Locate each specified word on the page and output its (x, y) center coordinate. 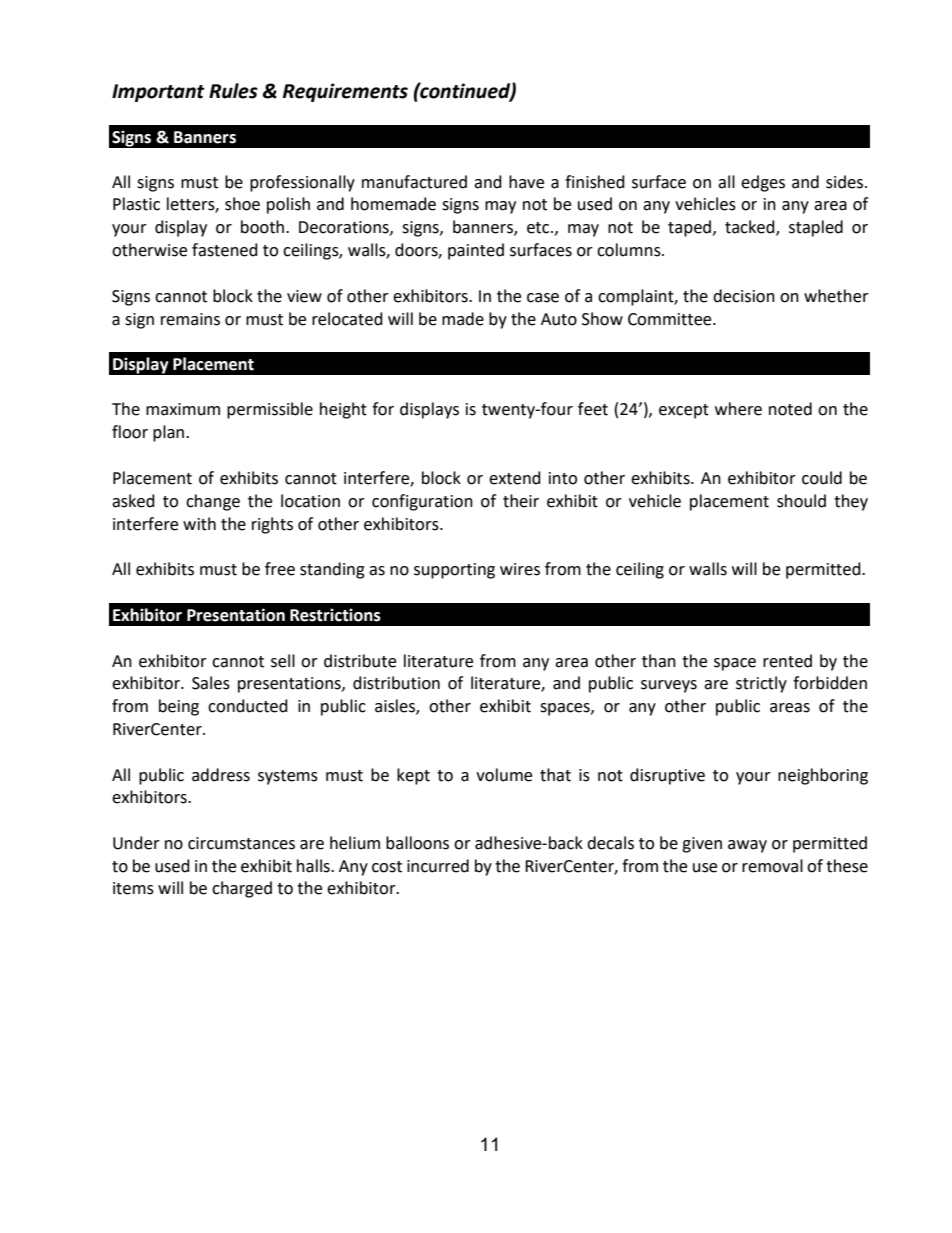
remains (190, 319)
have (526, 182)
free (280, 569)
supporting (454, 571)
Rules (233, 91)
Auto (559, 319)
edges (763, 183)
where (738, 409)
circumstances (241, 843)
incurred (438, 866)
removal (772, 866)
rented (787, 661)
